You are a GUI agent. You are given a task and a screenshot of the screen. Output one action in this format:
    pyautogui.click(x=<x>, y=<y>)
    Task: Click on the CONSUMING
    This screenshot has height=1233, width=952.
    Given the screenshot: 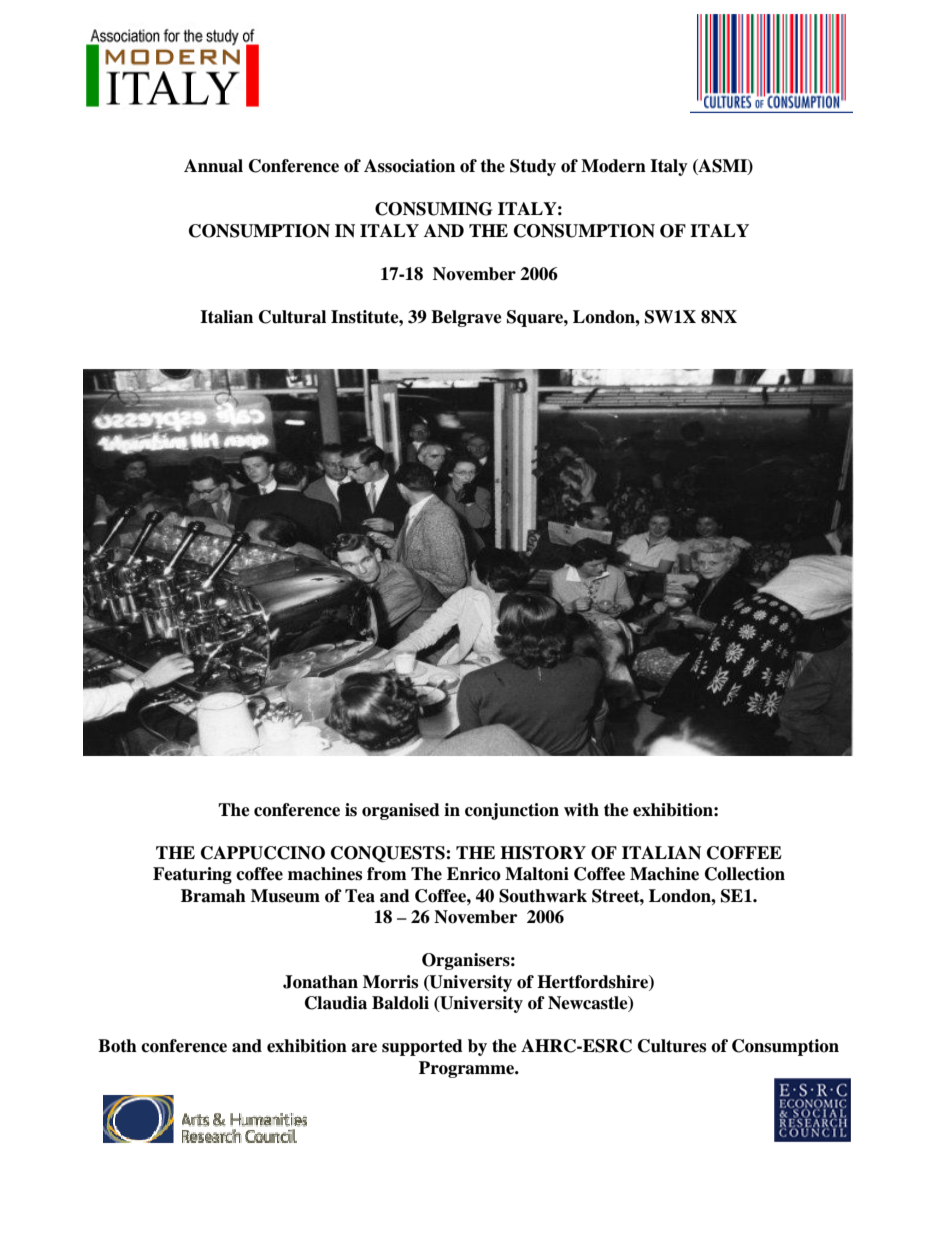 What is the action you would take?
    pyautogui.click(x=433, y=209)
